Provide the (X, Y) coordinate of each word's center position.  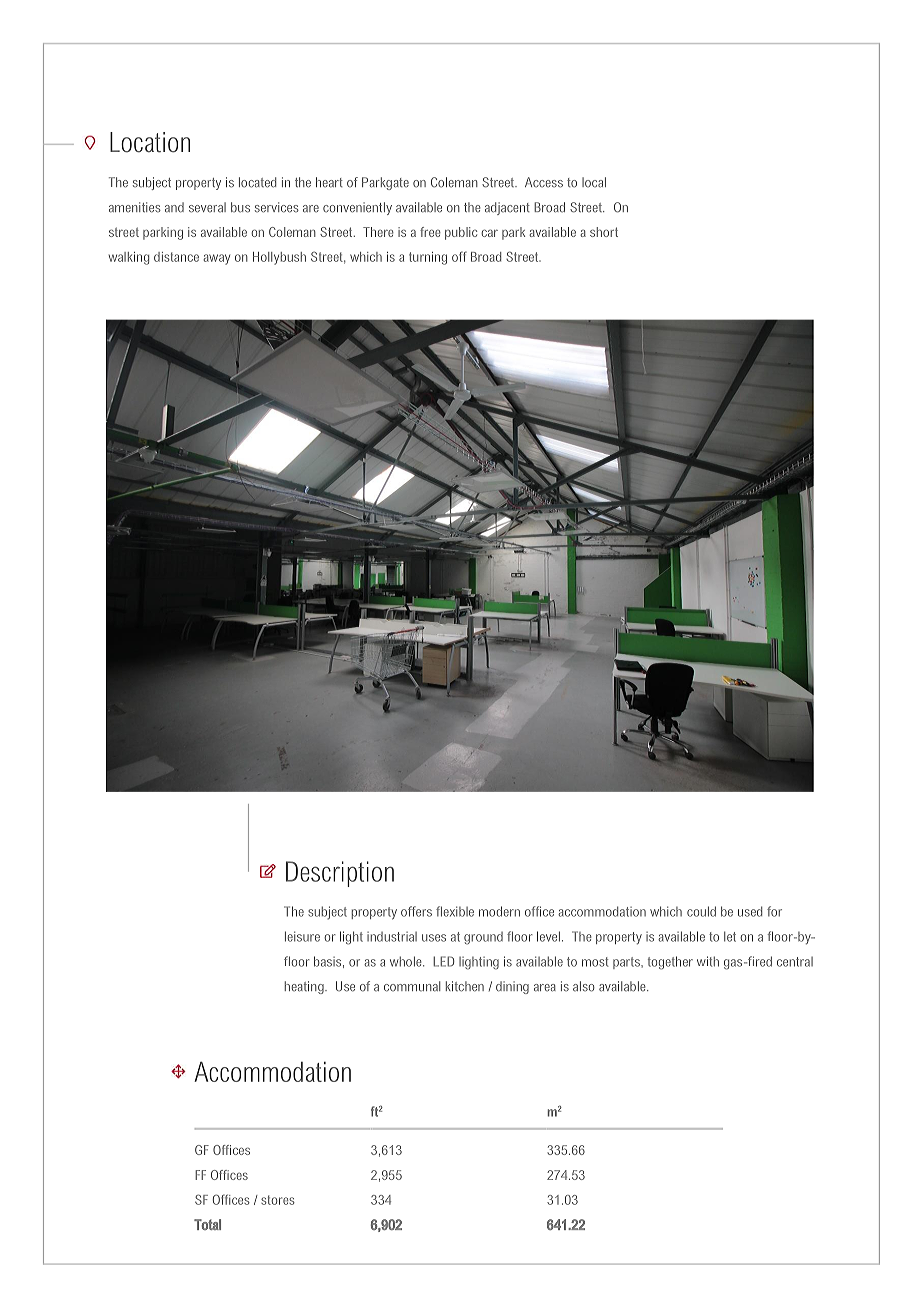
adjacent (507, 208)
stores (278, 1200)
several (207, 207)
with (708, 961)
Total (207, 1224)
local (594, 182)
